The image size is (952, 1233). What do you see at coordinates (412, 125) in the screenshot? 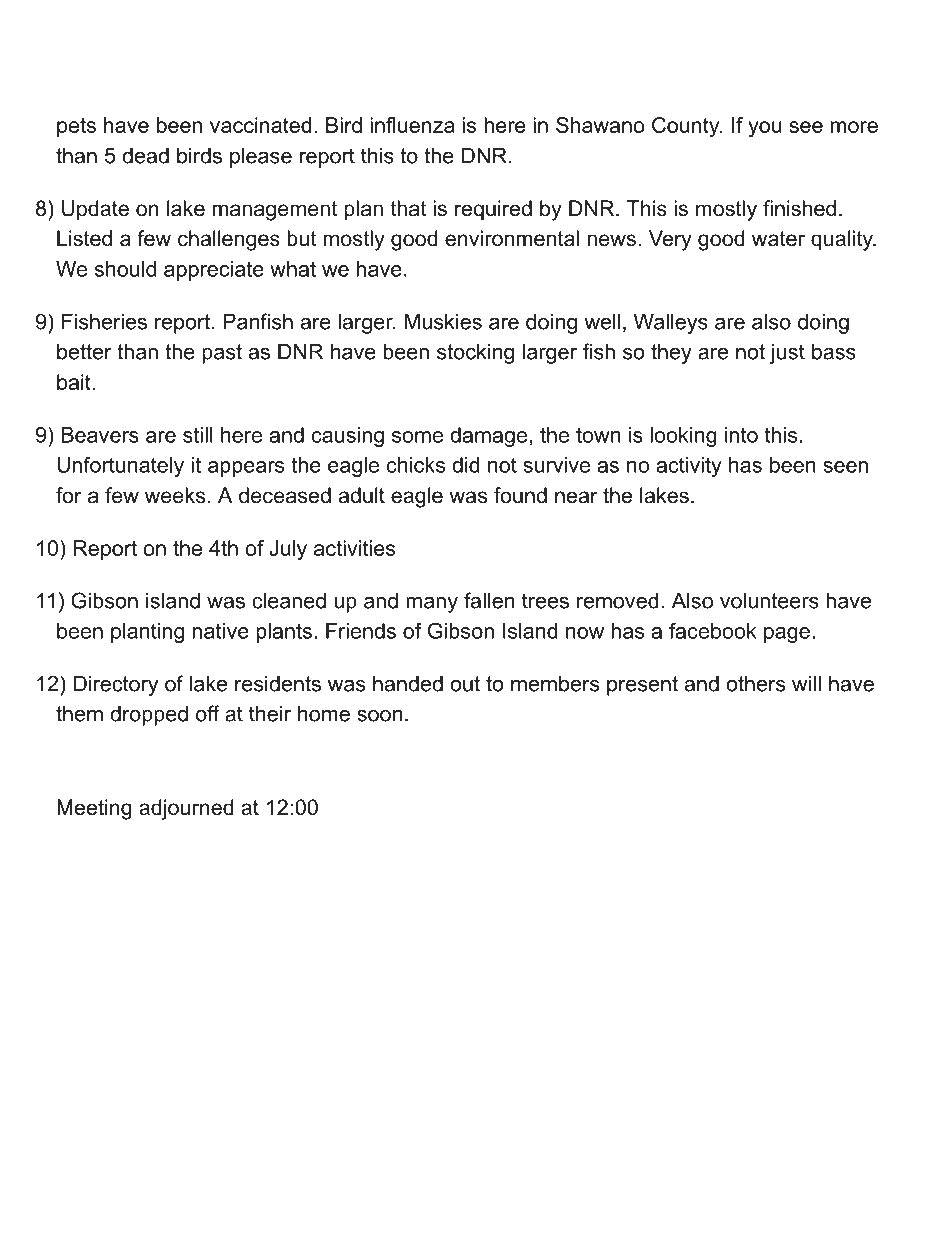
I see `influenza` at bounding box center [412, 125].
